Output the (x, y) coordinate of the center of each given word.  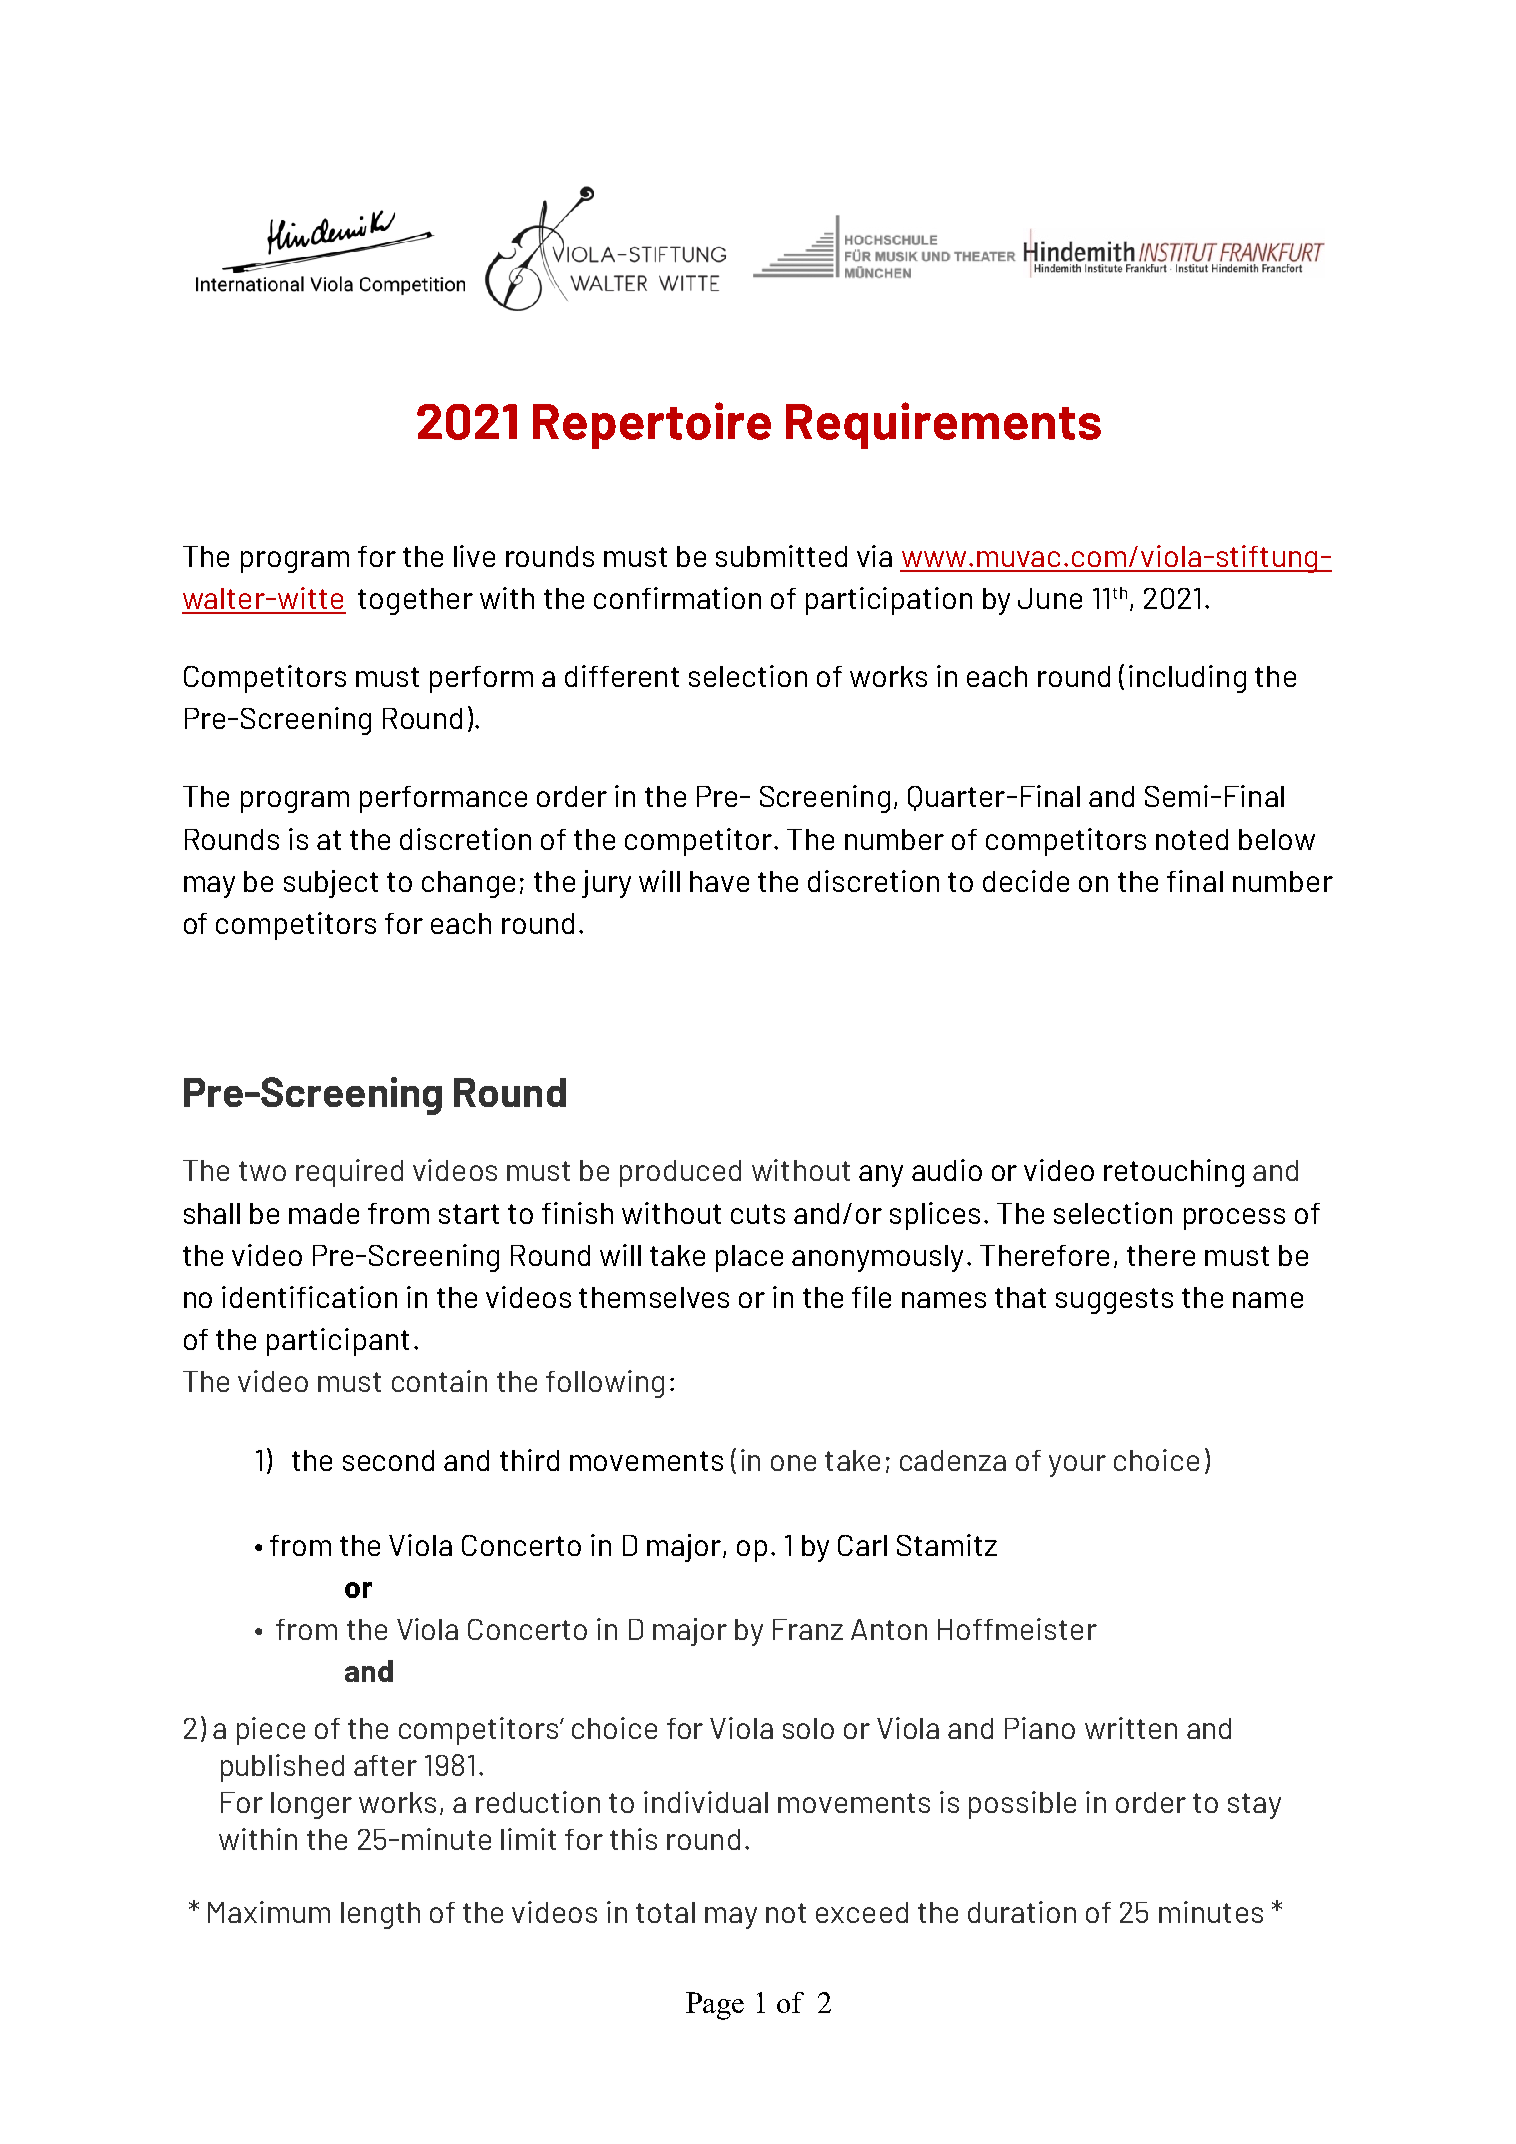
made (324, 1213)
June (1050, 598)
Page (715, 2006)
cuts (758, 1214)
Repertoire (652, 425)
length (380, 1915)
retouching (1174, 1173)
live (474, 556)
